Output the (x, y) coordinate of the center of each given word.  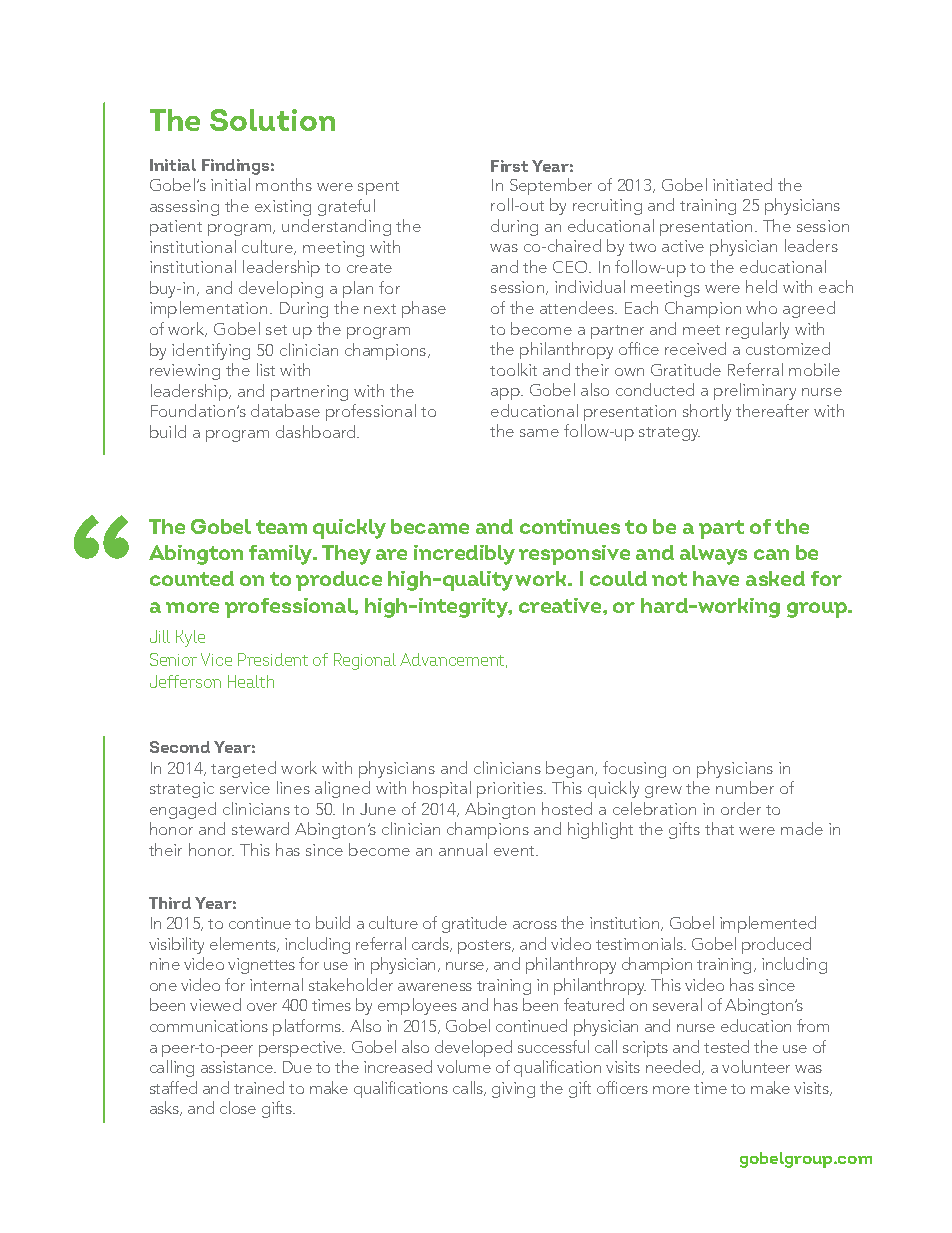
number (745, 787)
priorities (511, 790)
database (285, 410)
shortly (707, 412)
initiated (742, 184)
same (539, 433)
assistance (238, 1067)
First (509, 166)
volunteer (756, 1066)
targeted (243, 769)
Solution (272, 120)
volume (464, 1066)
